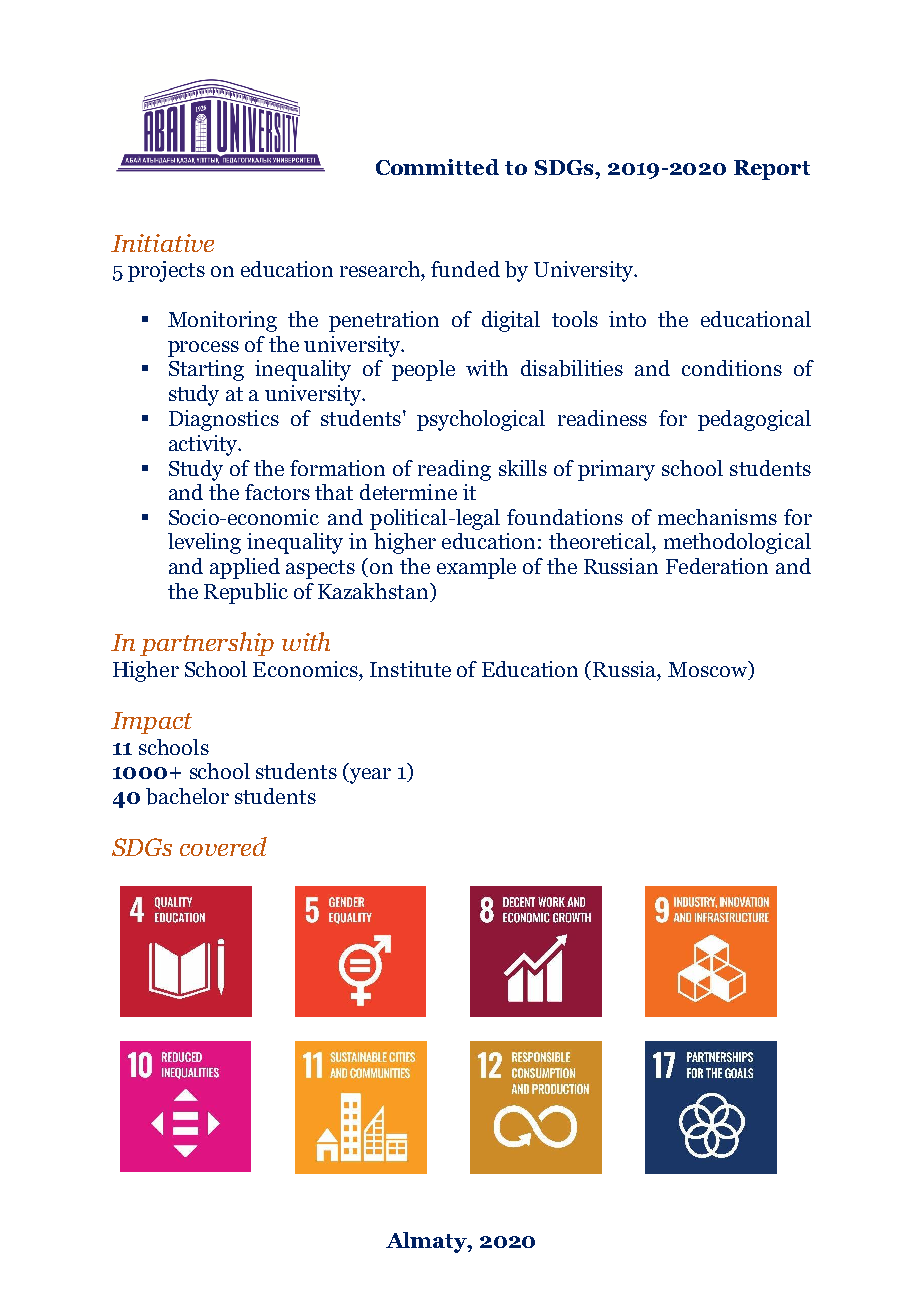  What do you see at coordinates (772, 170) in the image?
I see `Report` at bounding box center [772, 170].
